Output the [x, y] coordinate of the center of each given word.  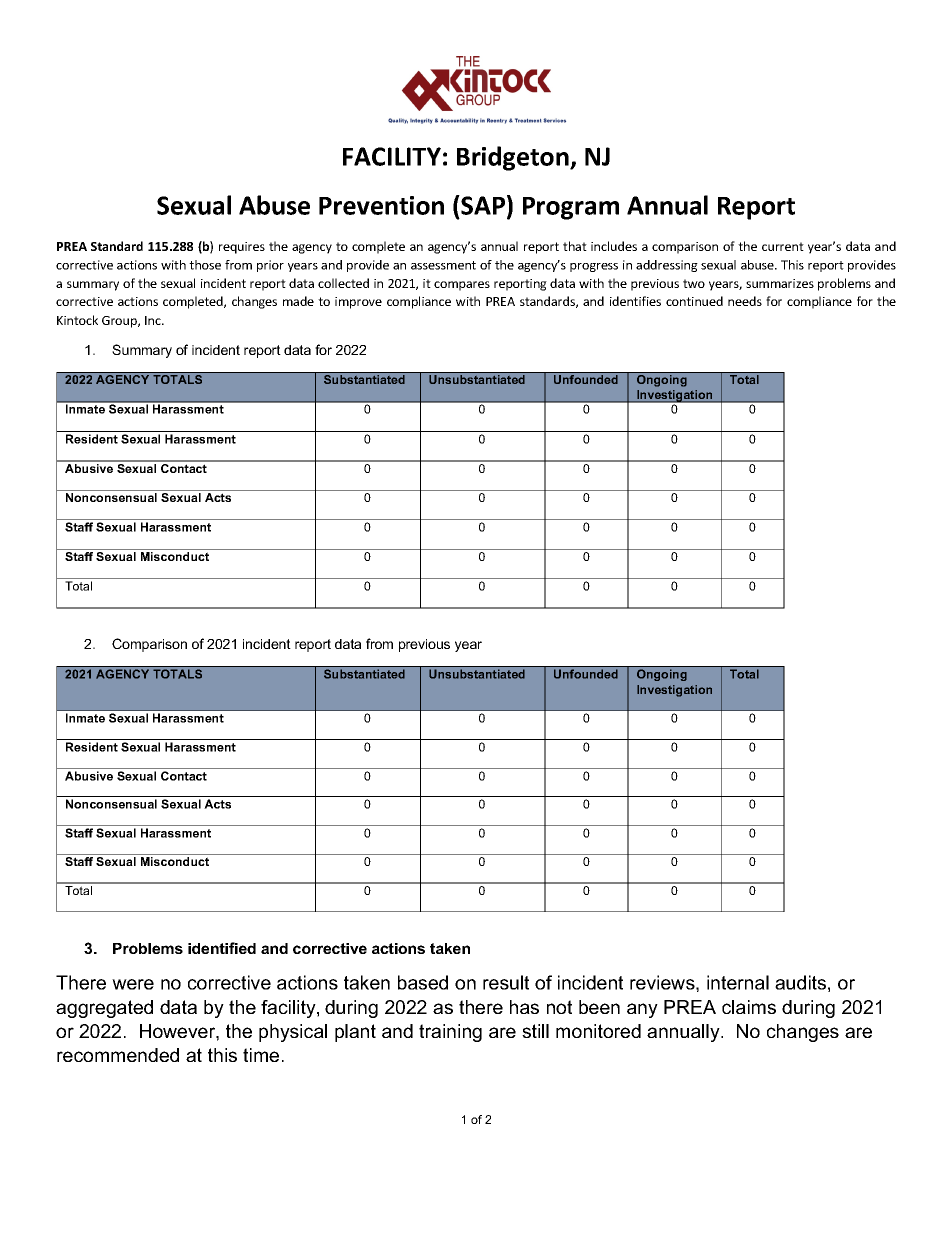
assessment [443, 265]
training [450, 1033]
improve [358, 303]
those [205, 265]
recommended [118, 1055]
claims [749, 1007]
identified [222, 948]
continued [694, 301]
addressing [667, 266]
